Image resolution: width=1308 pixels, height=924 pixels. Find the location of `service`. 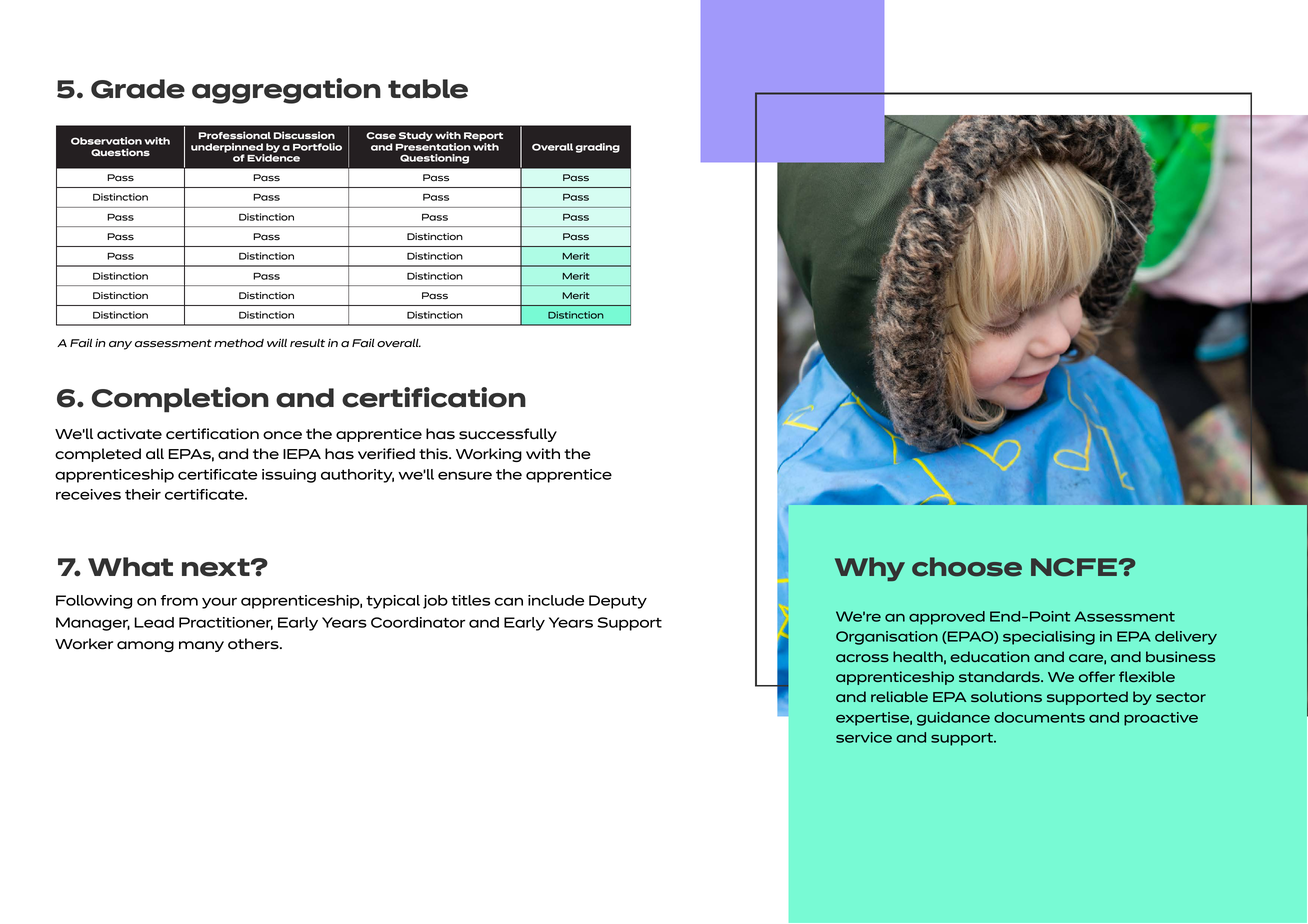

service is located at coordinates (864, 737).
